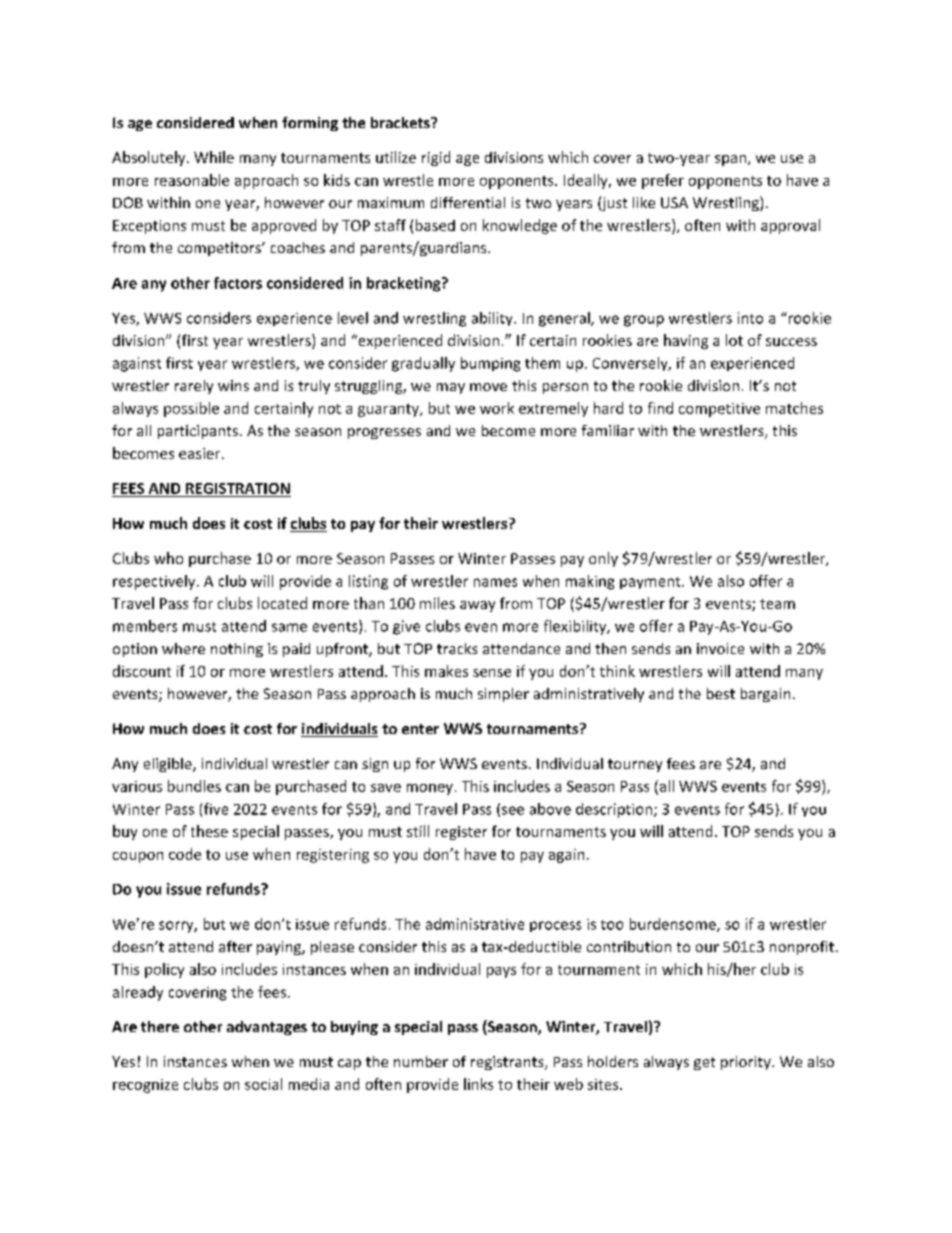  What do you see at coordinates (497, 408) in the document?
I see `work` at bounding box center [497, 408].
